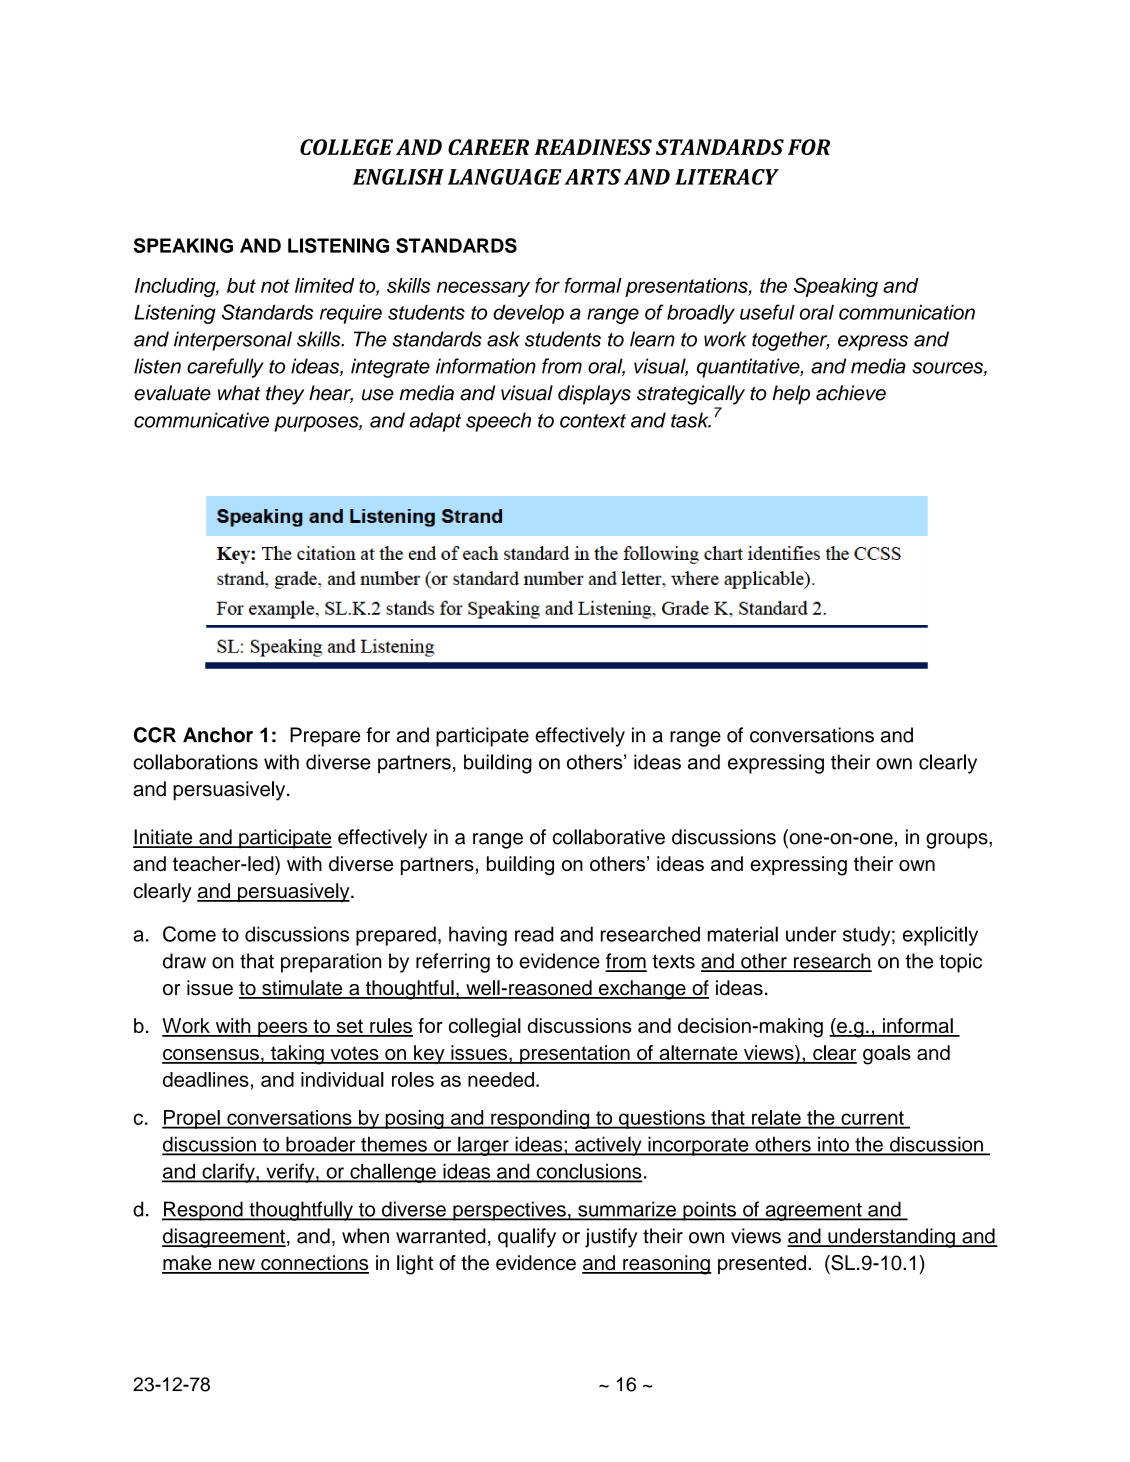 Image resolution: width=1130 pixels, height=1462 pixels. What do you see at coordinates (592, 177) in the page?
I see `ARTS` at bounding box center [592, 177].
